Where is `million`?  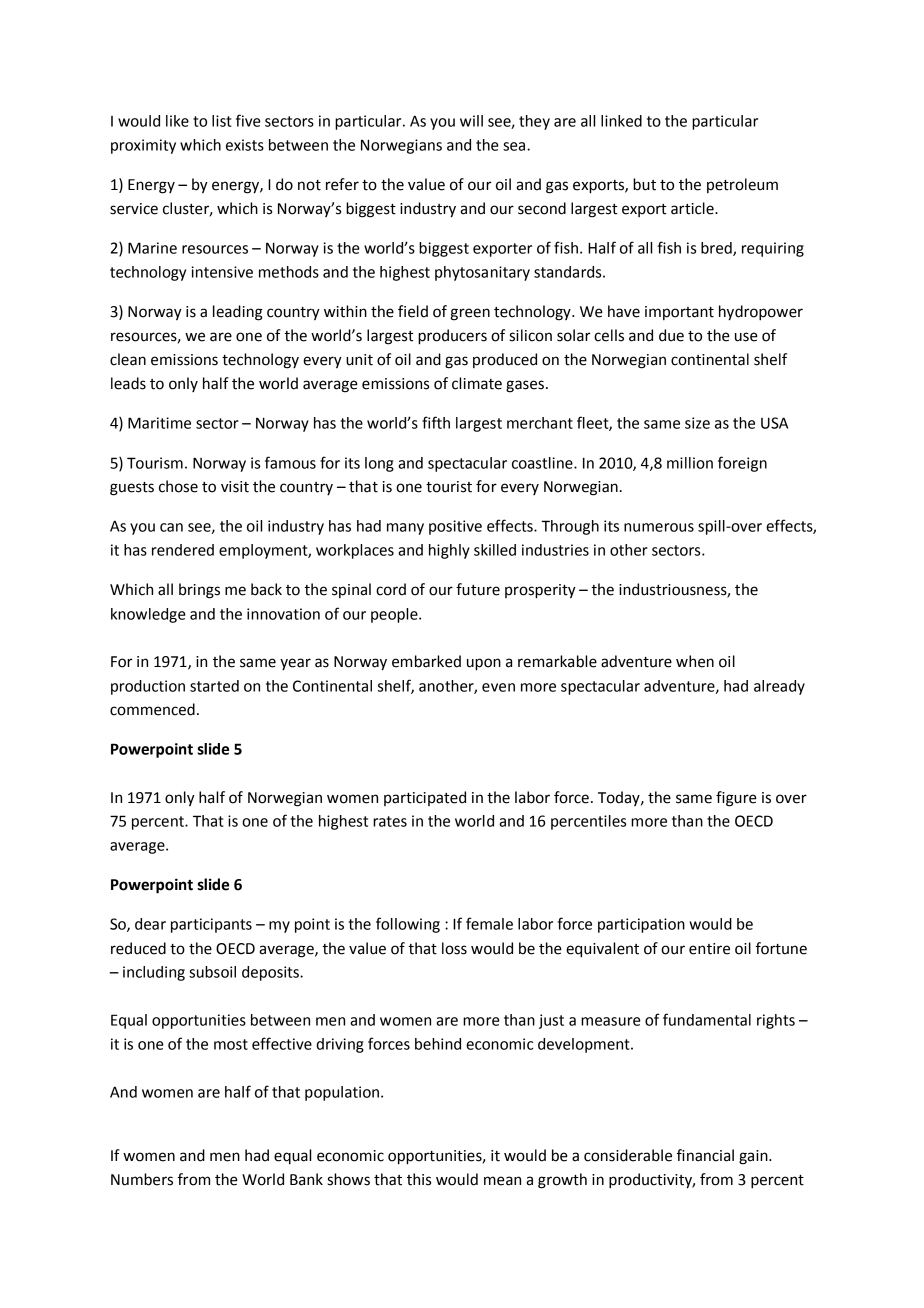 million is located at coordinates (690, 463).
